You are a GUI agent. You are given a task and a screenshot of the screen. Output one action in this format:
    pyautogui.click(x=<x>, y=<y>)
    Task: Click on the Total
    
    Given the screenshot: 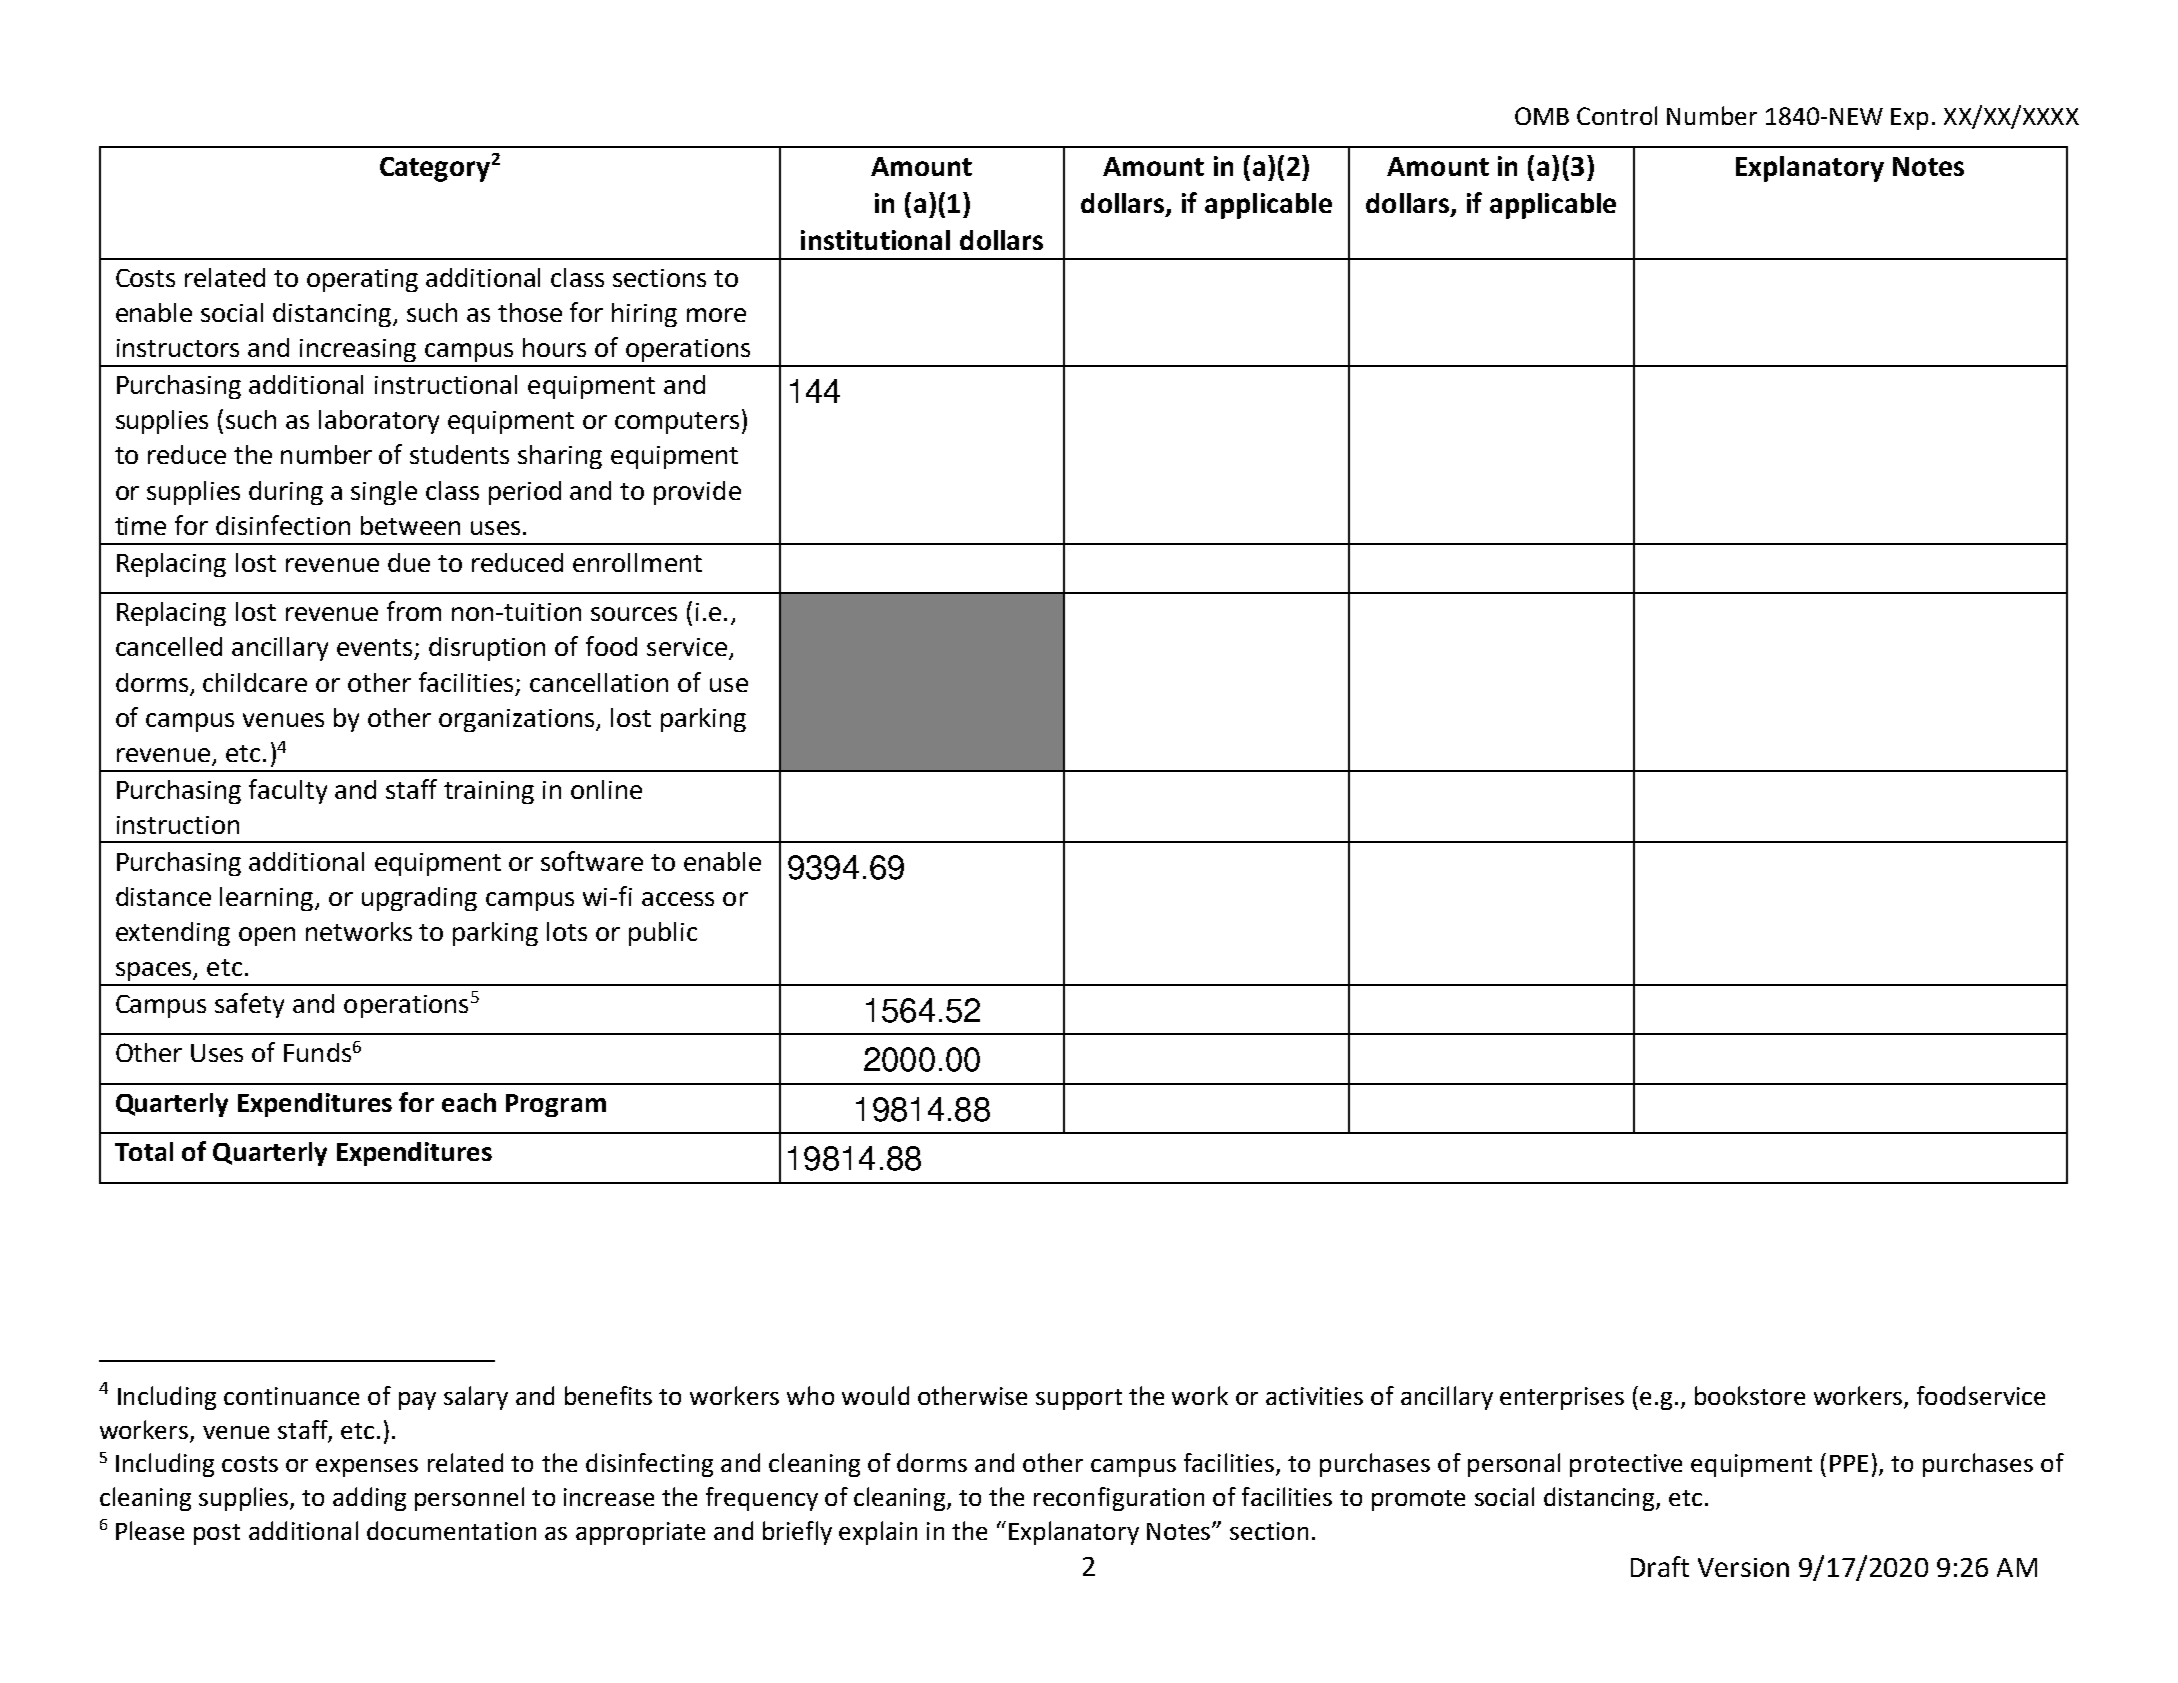 What is the action you would take?
    pyautogui.click(x=144, y=1151)
